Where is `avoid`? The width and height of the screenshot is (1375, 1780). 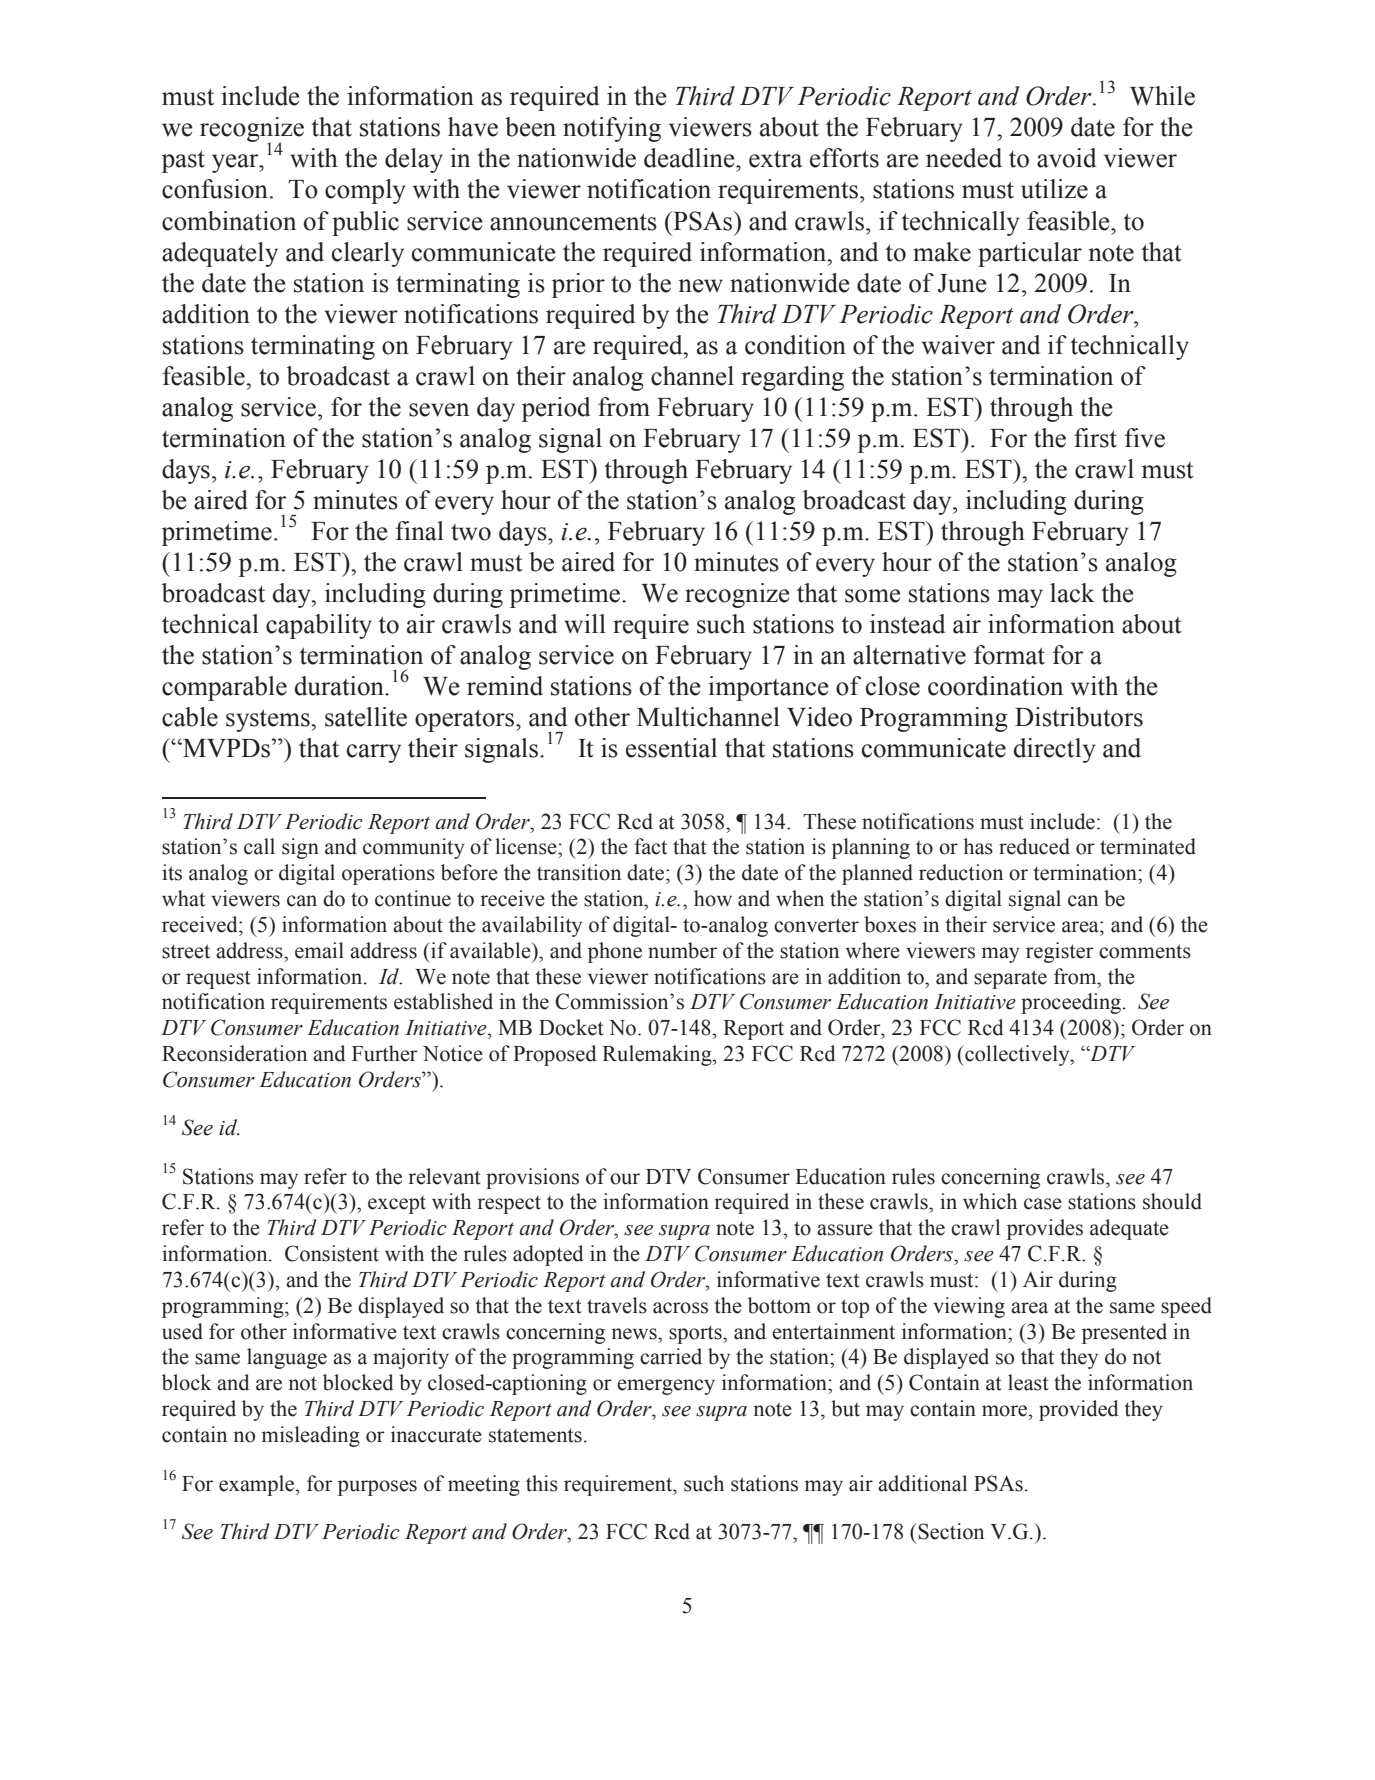 avoid is located at coordinates (1066, 158).
